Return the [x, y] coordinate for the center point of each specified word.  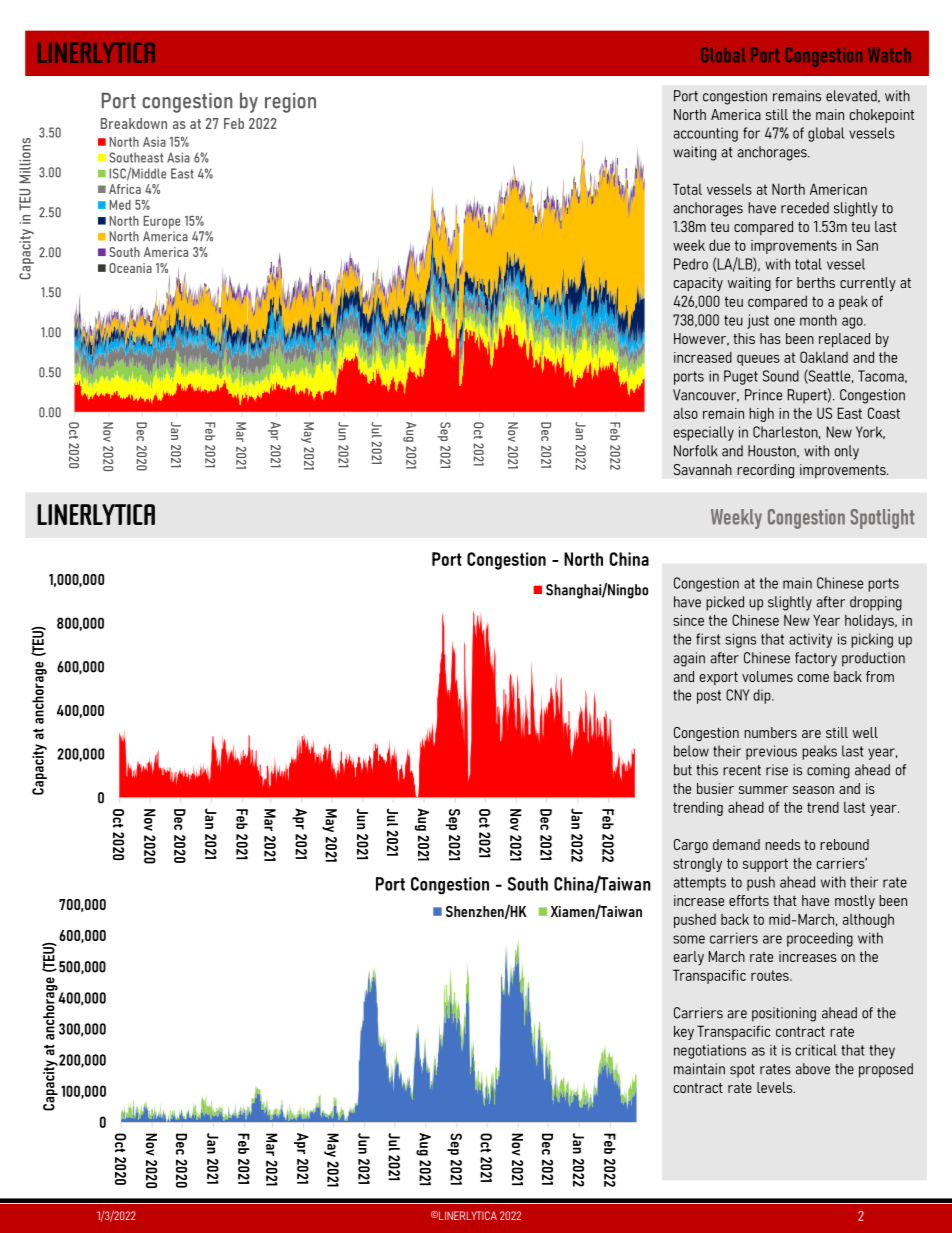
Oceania [130, 268]
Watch [889, 54]
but [683, 770]
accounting [706, 135]
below [691, 751]
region [290, 103]
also [686, 413]
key [684, 1032]
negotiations [710, 1051]
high [761, 414]
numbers [770, 732]
